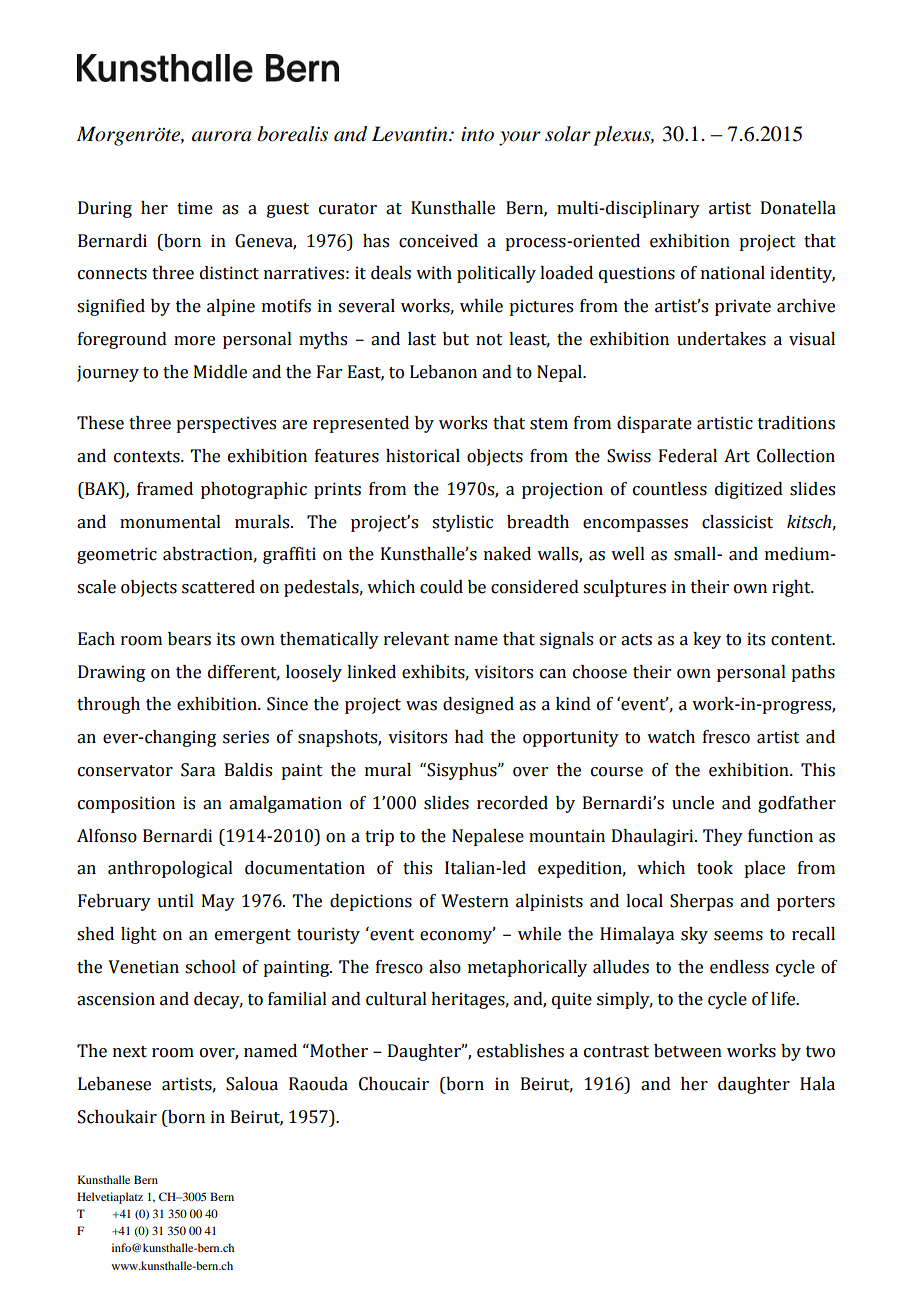  Describe the element at coordinates (423, 456) in the screenshot. I see `historical` at that location.
